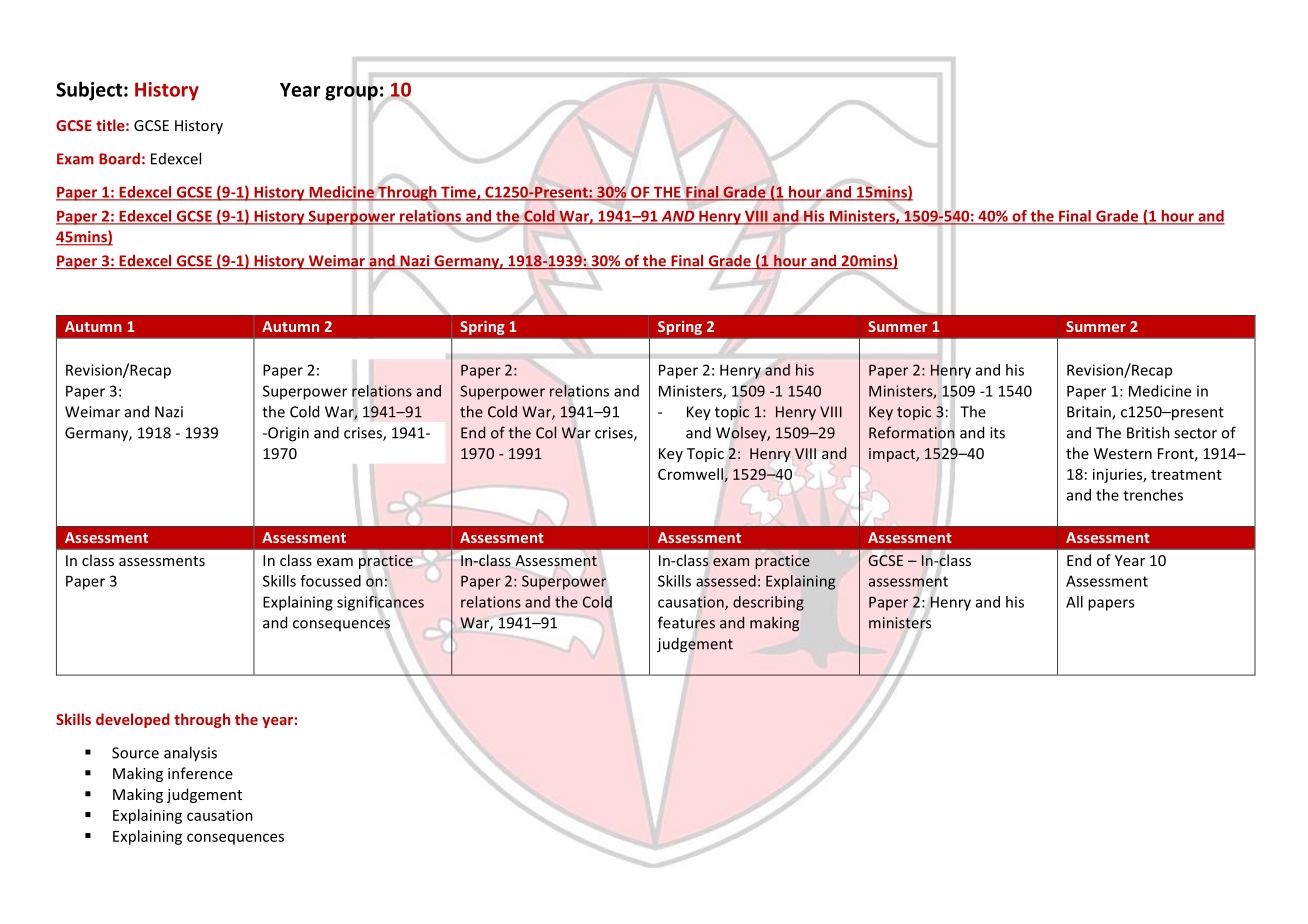  What do you see at coordinates (997, 433) in the screenshot?
I see `its` at bounding box center [997, 433].
